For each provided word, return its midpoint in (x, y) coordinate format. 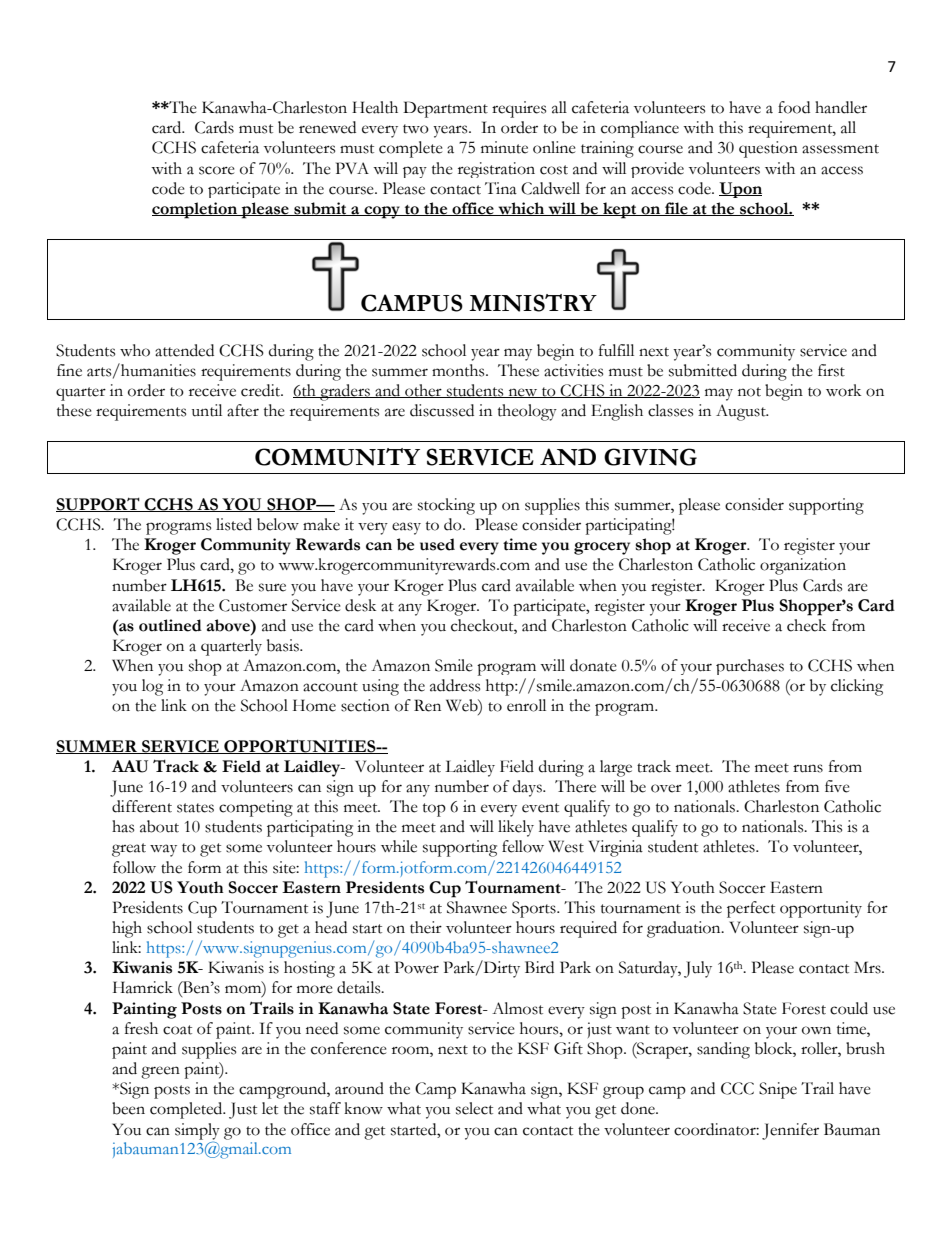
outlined (170, 625)
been (128, 1108)
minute (504, 147)
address (455, 685)
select (474, 1108)
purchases (750, 667)
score (217, 170)
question (768, 149)
